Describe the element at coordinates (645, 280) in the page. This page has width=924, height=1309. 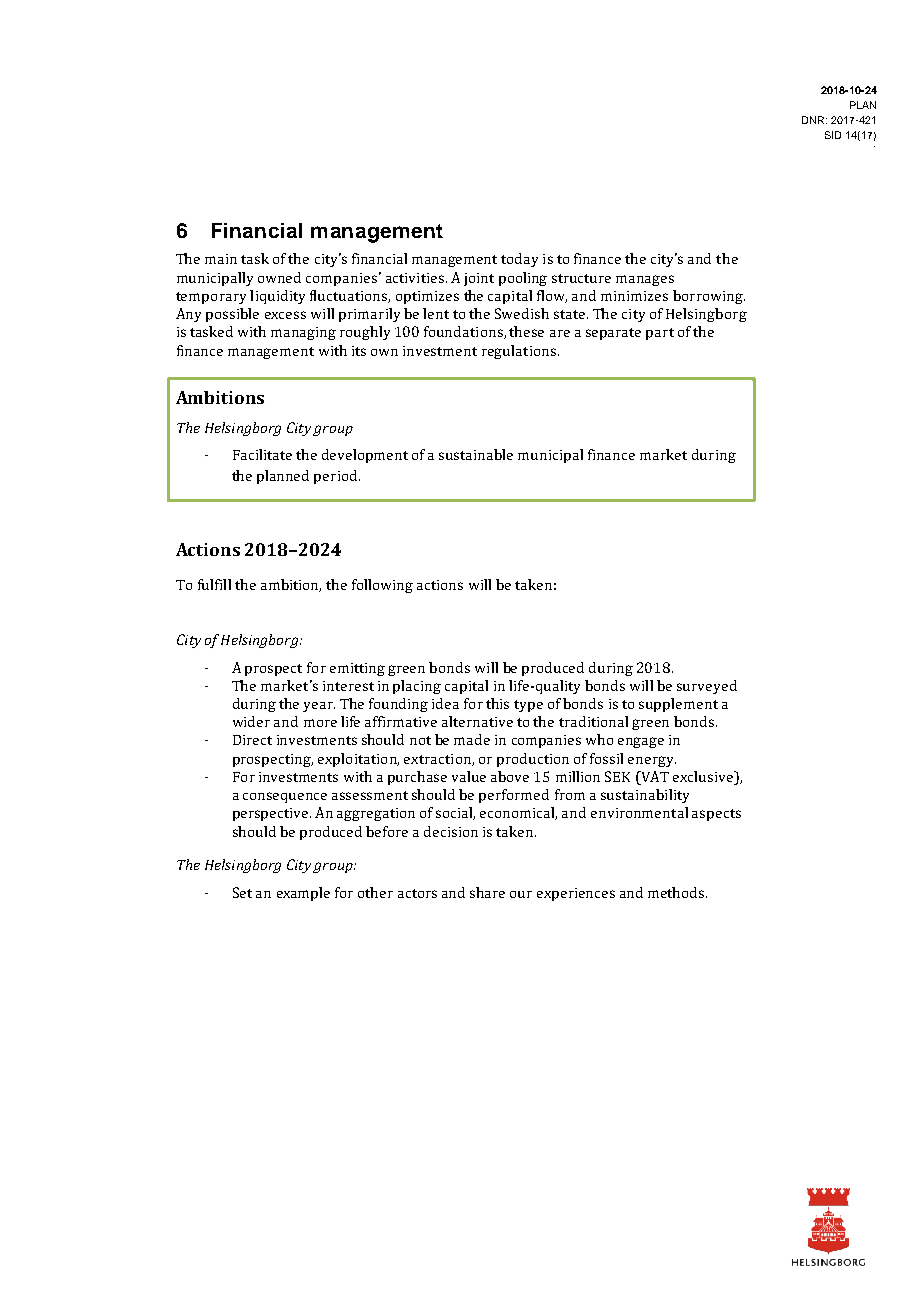
I see `manages` at that location.
